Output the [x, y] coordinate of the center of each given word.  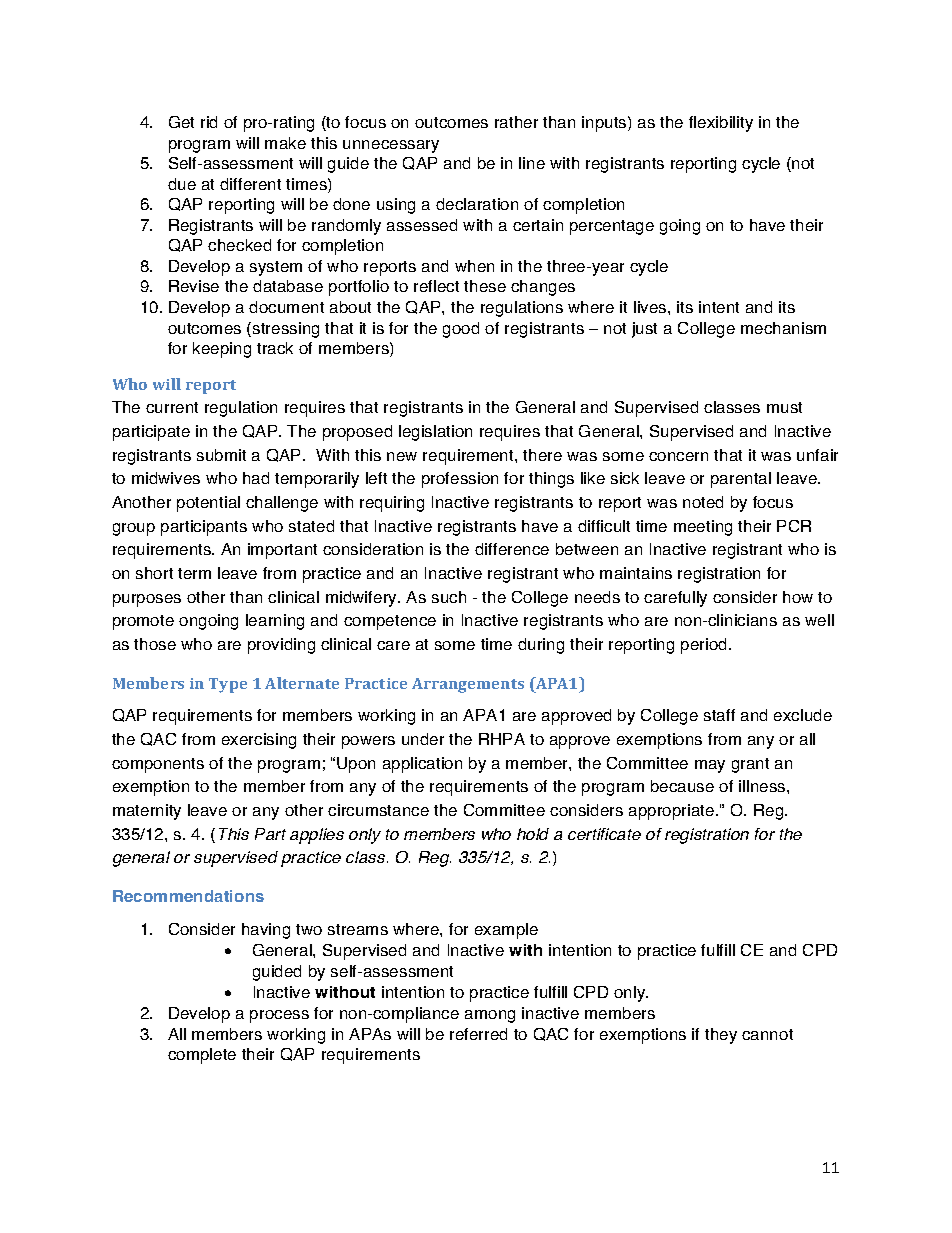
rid [209, 122]
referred [478, 1034]
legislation [435, 433]
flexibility [721, 124]
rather [516, 122]
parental [741, 480]
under [423, 739]
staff [719, 715]
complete [202, 1056]
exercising [259, 741]
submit [221, 455]
